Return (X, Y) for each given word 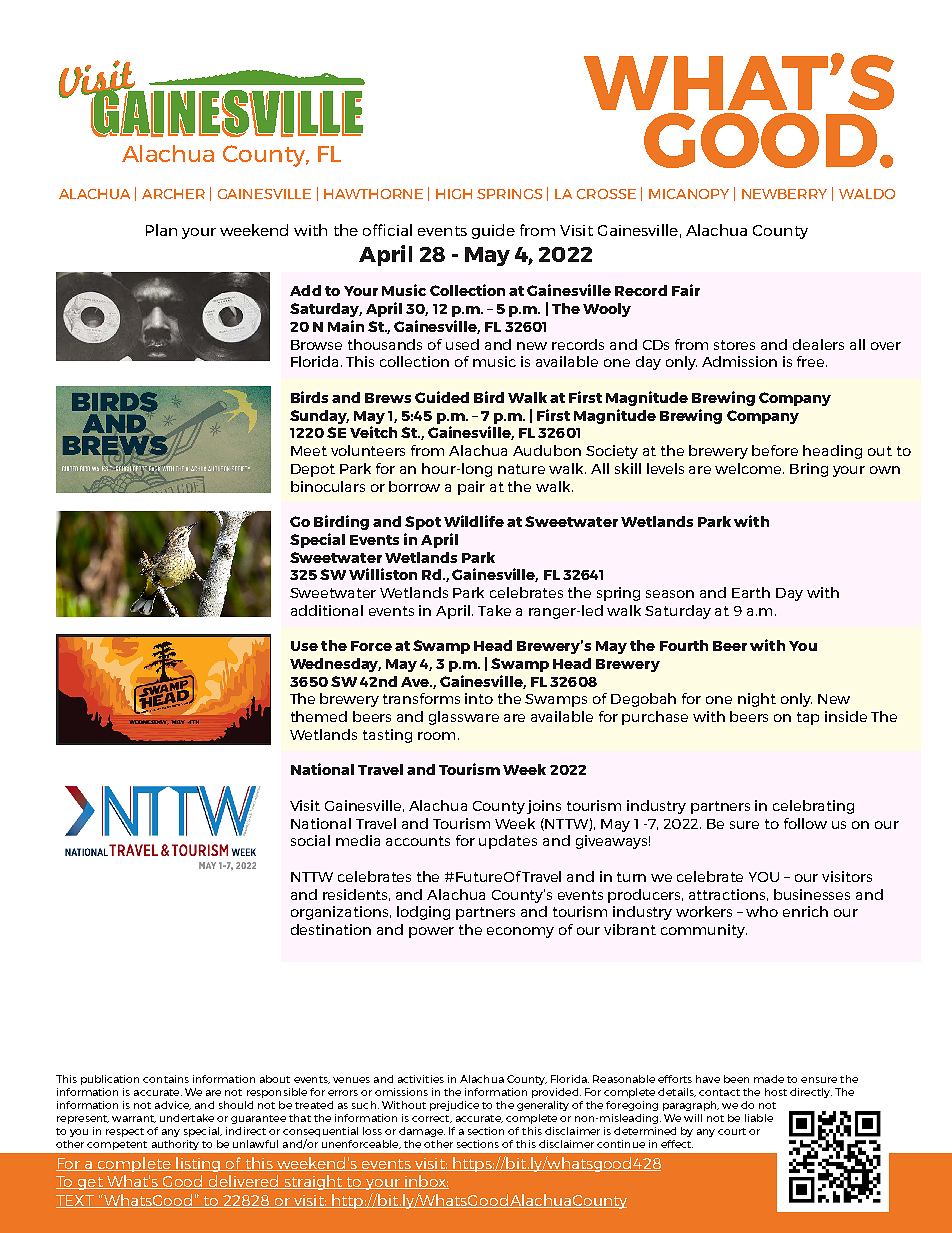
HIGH (454, 194)
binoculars (328, 486)
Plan (161, 230)
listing (198, 1164)
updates (508, 842)
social (310, 840)
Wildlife (474, 521)
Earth (751, 592)
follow (805, 823)
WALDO (867, 194)
